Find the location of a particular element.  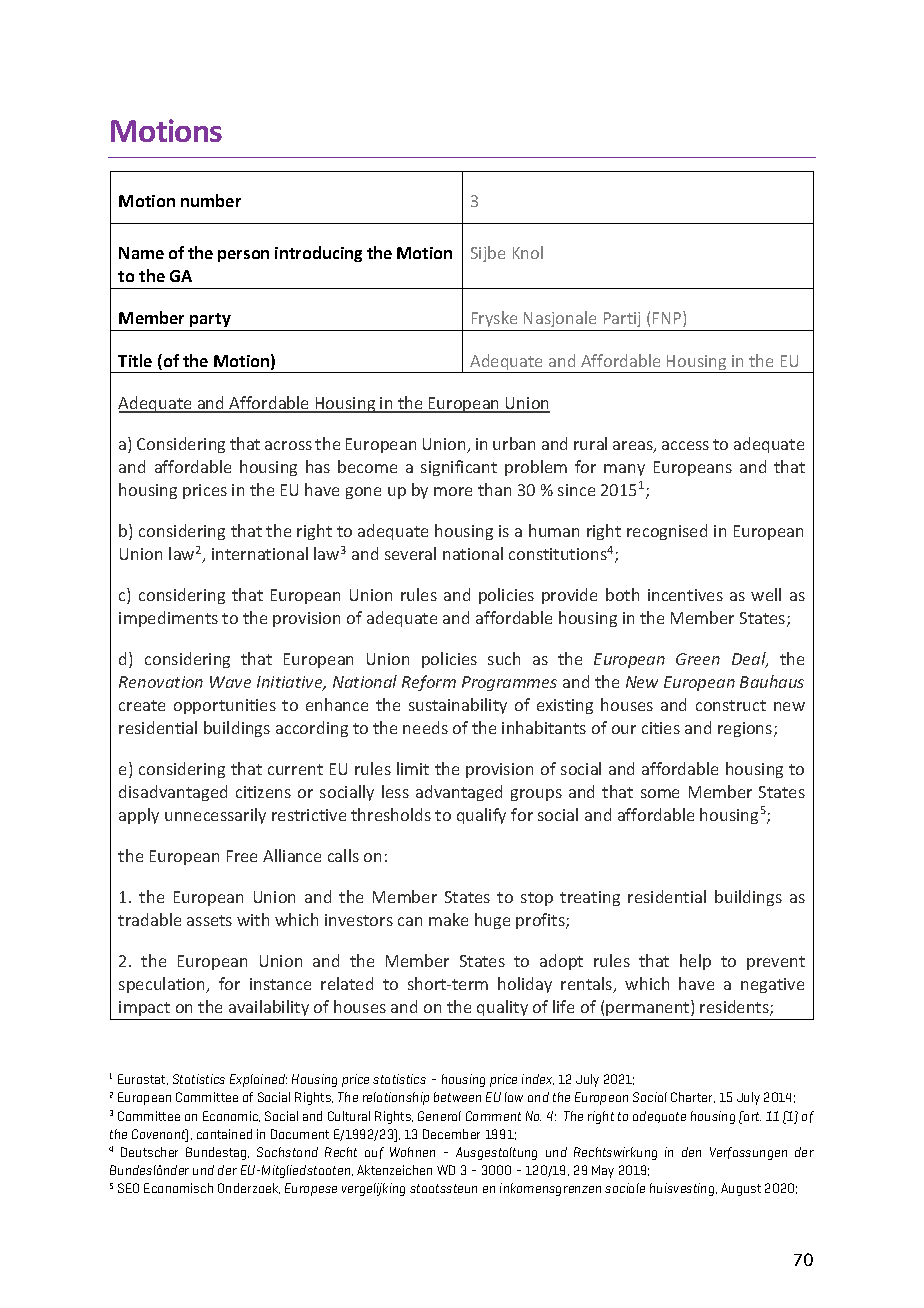

across is located at coordinates (288, 445).
